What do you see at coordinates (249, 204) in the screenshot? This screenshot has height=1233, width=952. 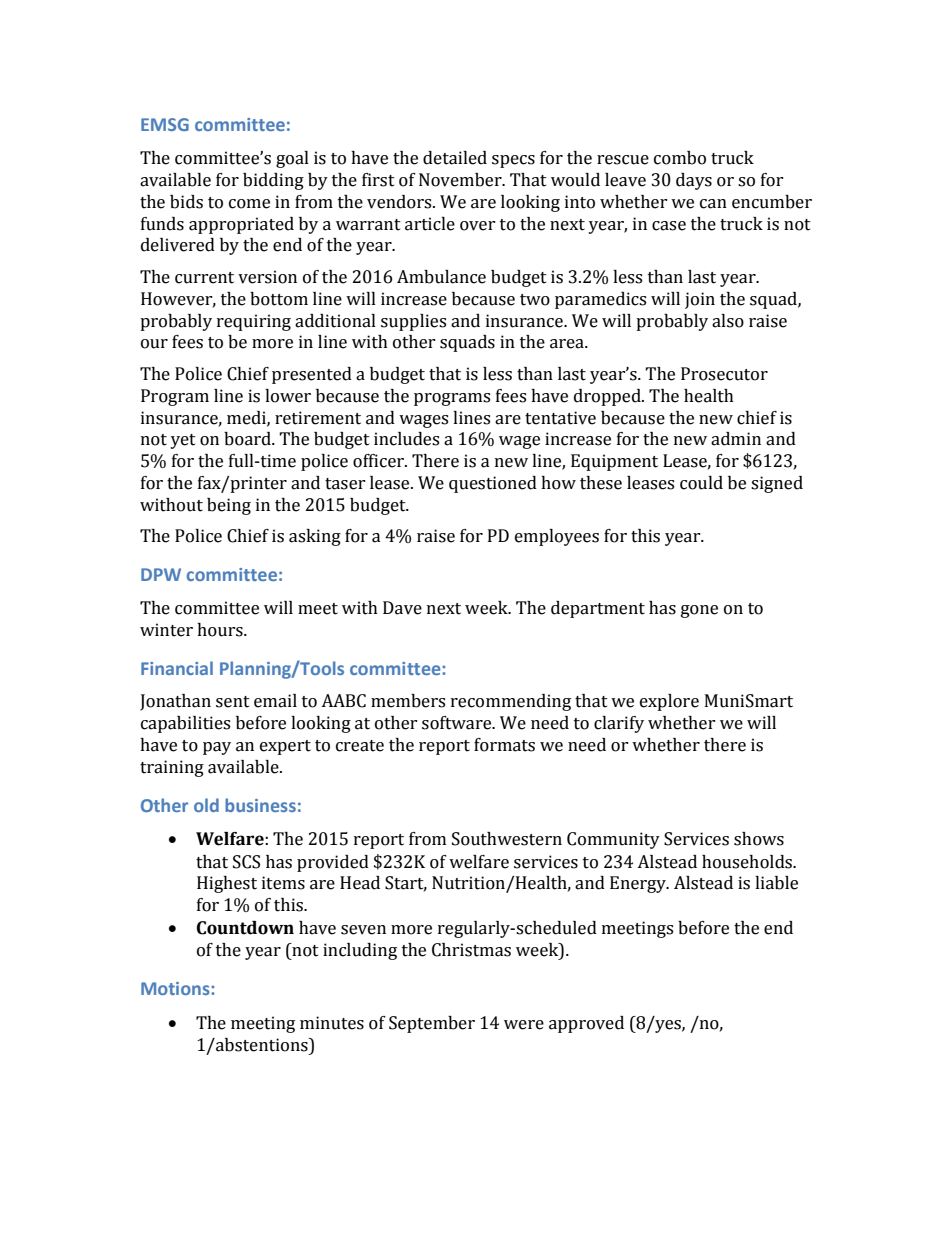 I see `come` at bounding box center [249, 204].
